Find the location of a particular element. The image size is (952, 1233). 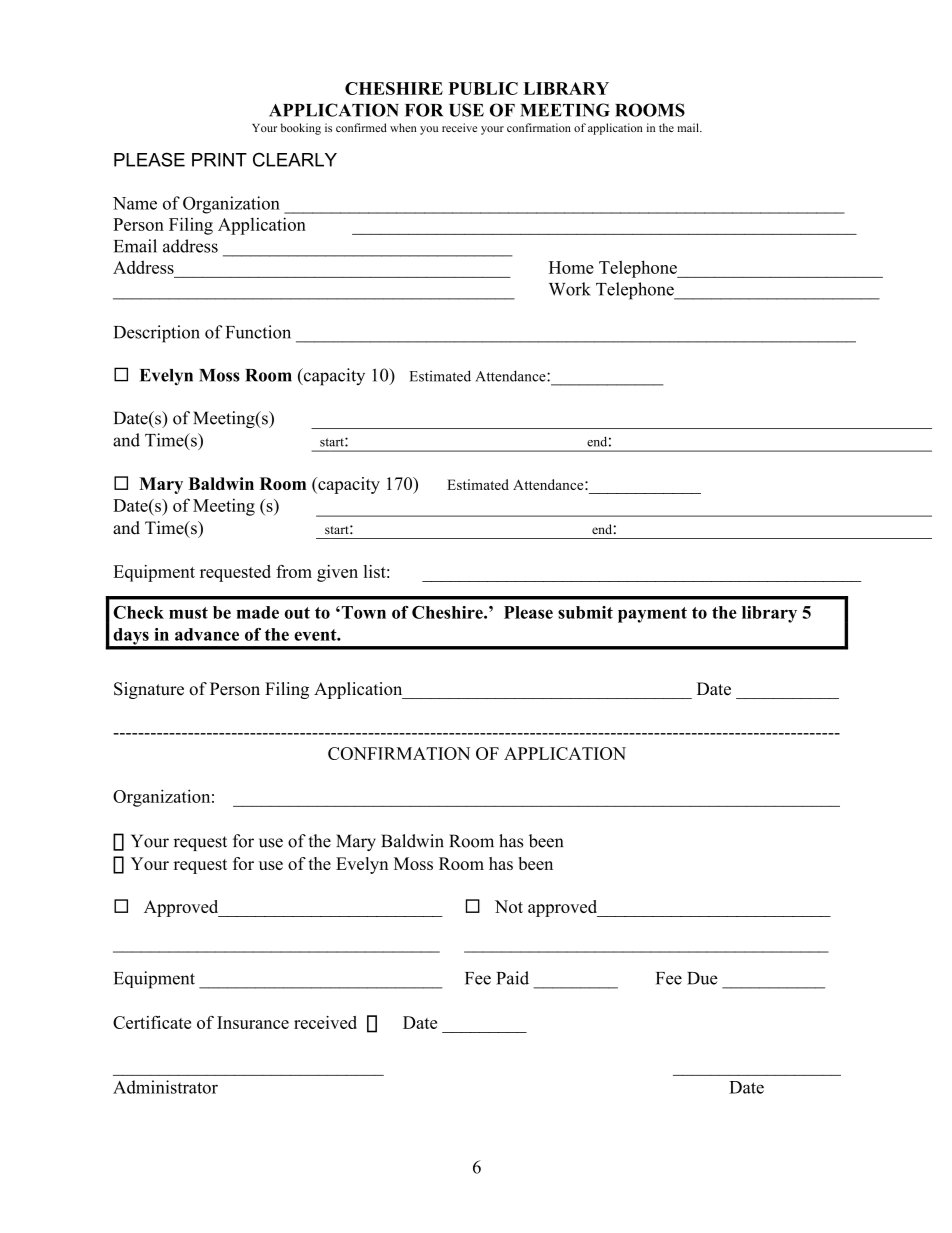

when is located at coordinates (403, 127).
